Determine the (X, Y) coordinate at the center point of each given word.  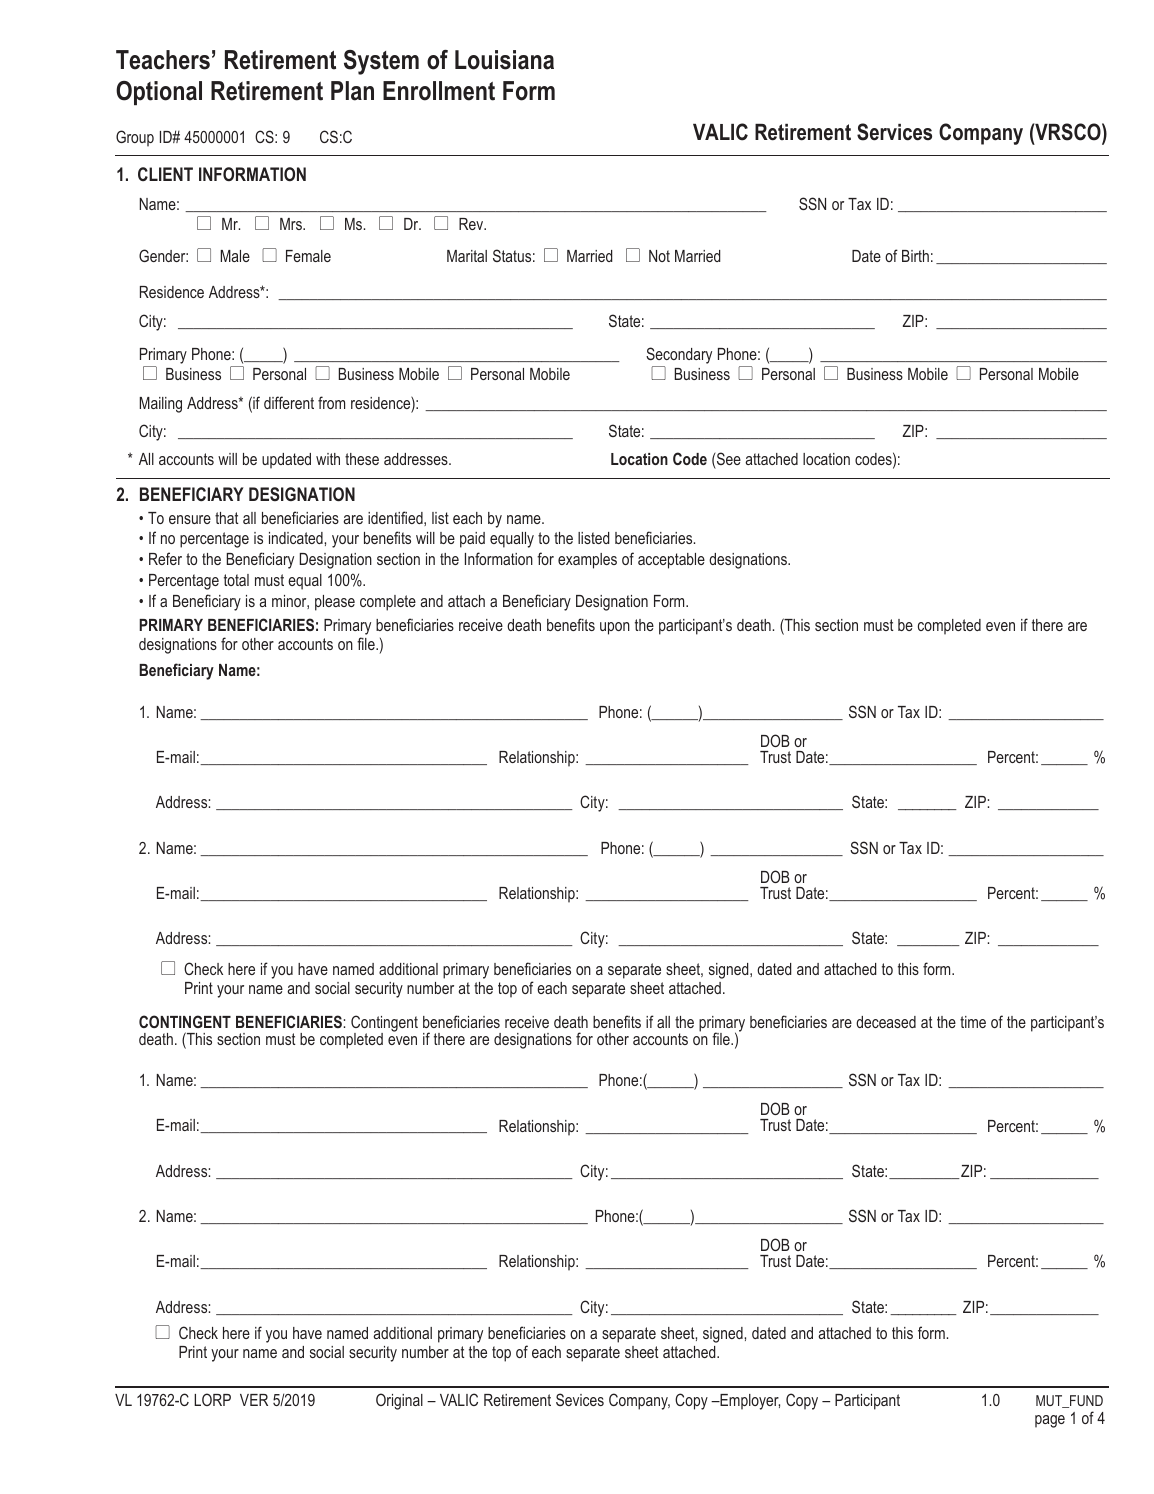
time (973, 1022)
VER (254, 1400)
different (289, 402)
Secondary (679, 357)
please (335, 603)
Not (659, 256)
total (236, 580)
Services (894, 132)
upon (615, 628)
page (1050, 1421)
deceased (886, 1022)
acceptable (671, 561)
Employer (749, 1402)
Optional (159, 93)
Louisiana (504, 60)
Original (399, 1401)
